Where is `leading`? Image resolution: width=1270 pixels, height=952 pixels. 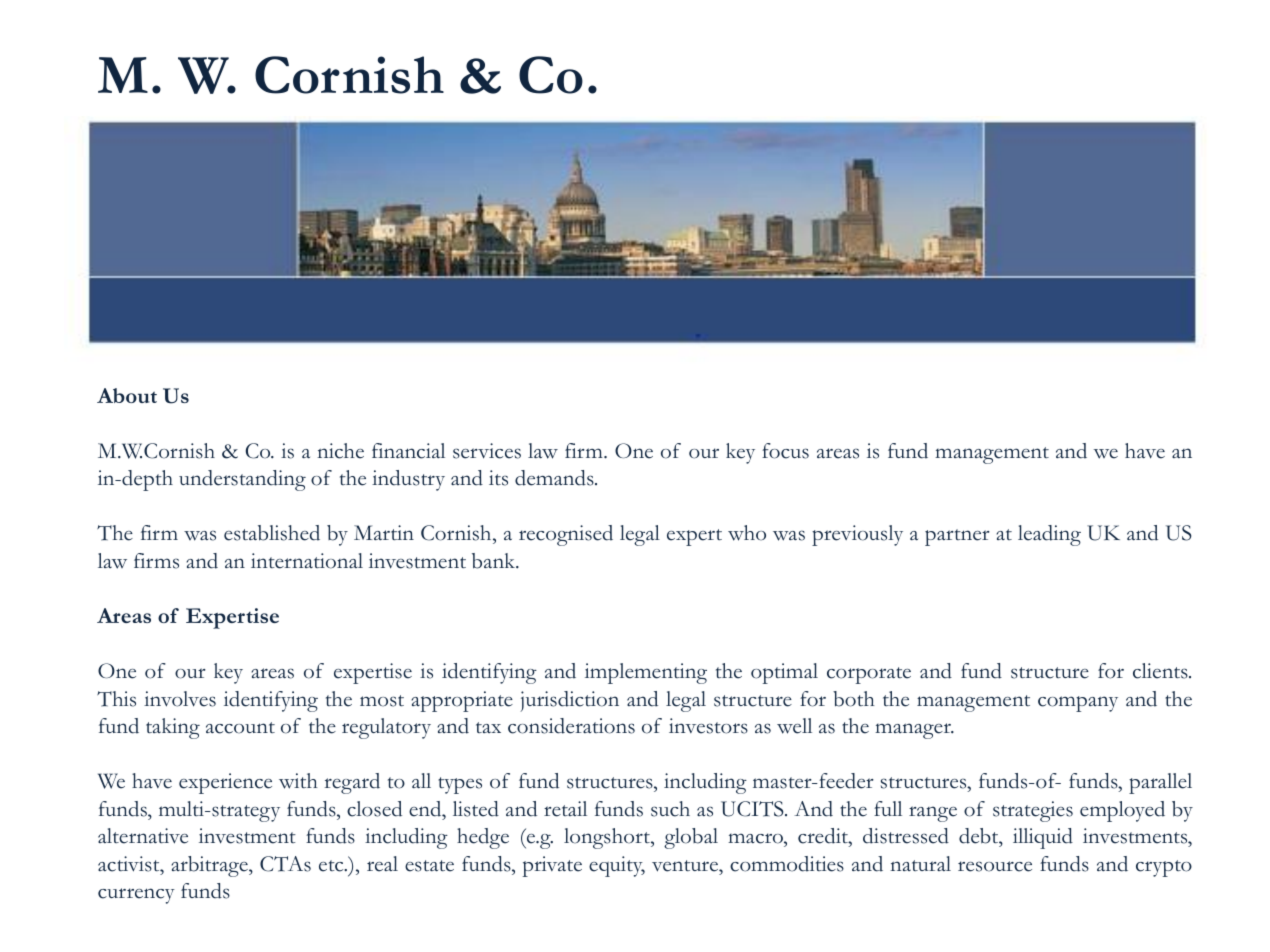 leading is located at coordinates (1049, 535).
